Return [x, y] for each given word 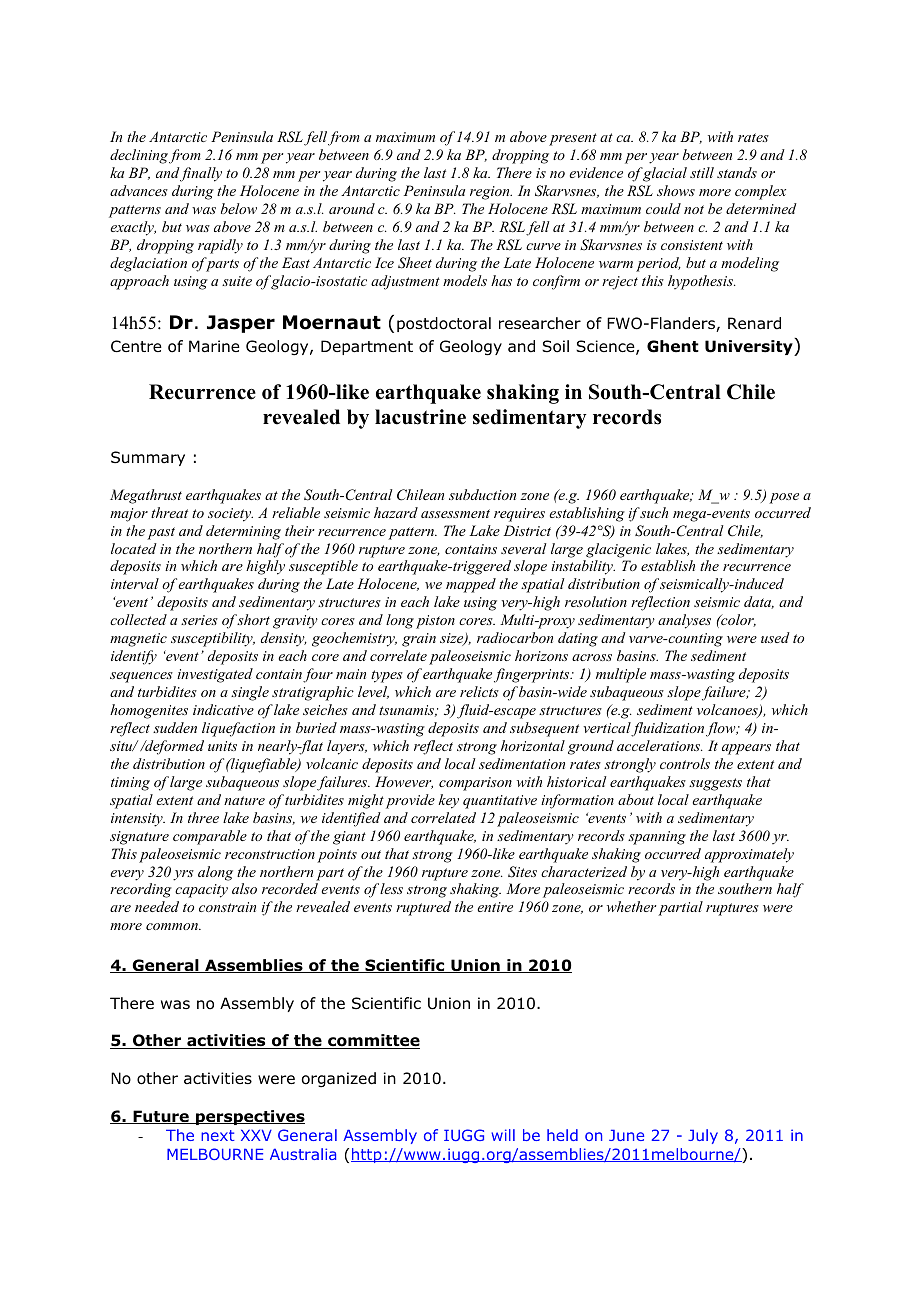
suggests [715, 784]
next [218, 1135]
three [203, 817]
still [702, 172]
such [654, 512]
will [503, 1135]
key [448, 801]
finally [200, 174]
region [491, 193]
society [230, 515]
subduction [482, 494]
